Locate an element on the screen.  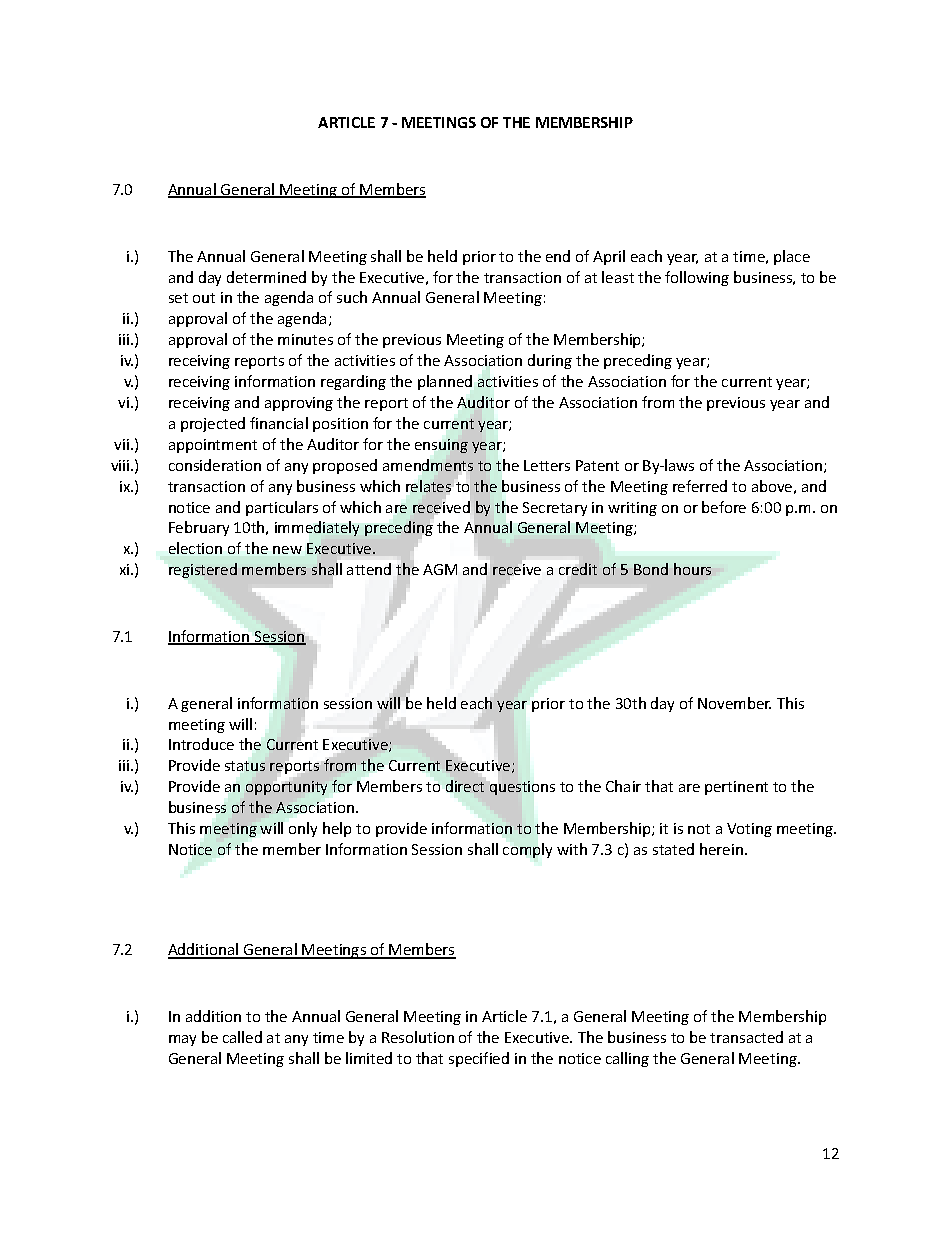
Introduce is located at coordinates (201, 744).
